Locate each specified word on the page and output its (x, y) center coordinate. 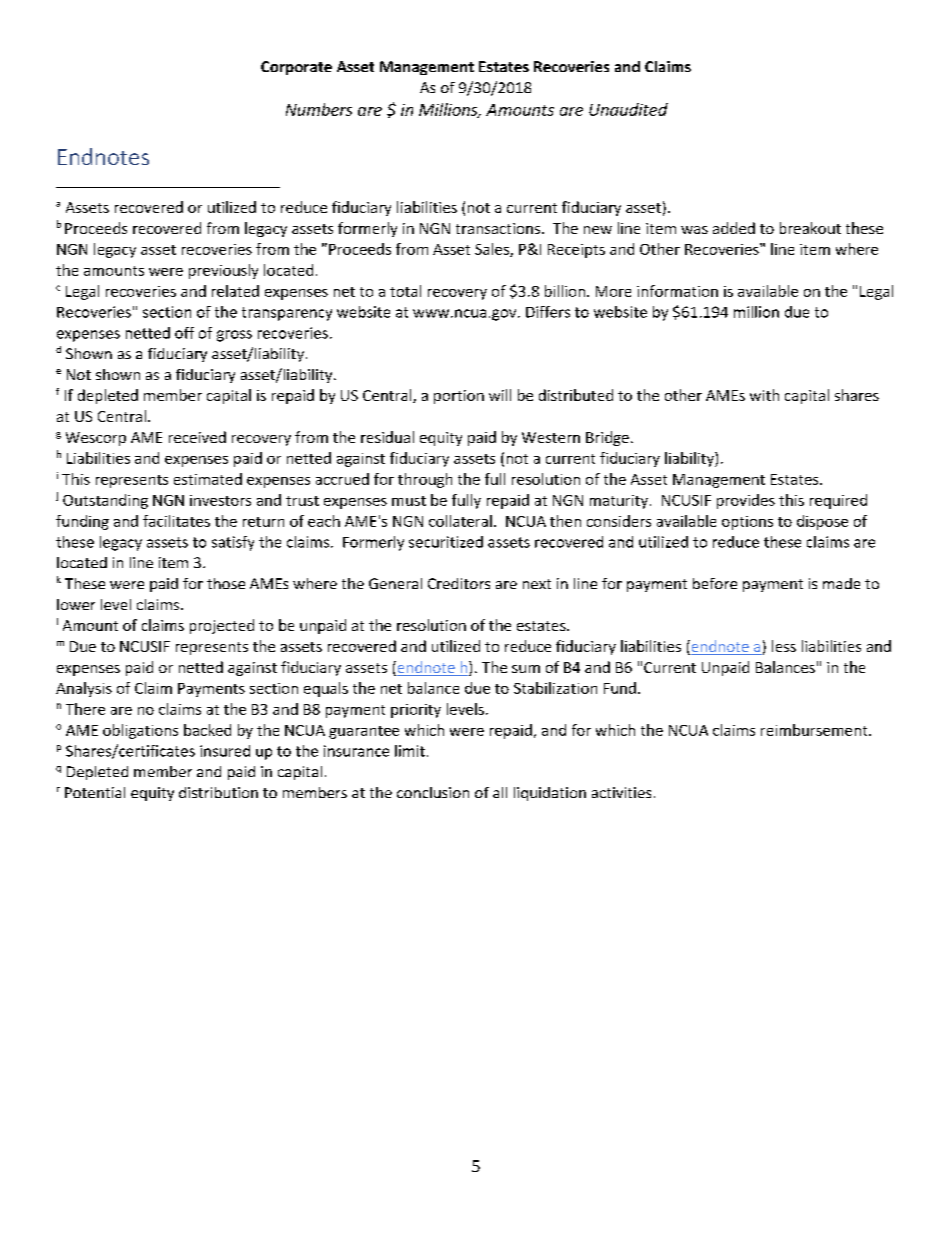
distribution (218, 792)
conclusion (433, 792)
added (734, 228)
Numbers (319, 109)
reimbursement (815, 730)
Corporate (296, 68)
